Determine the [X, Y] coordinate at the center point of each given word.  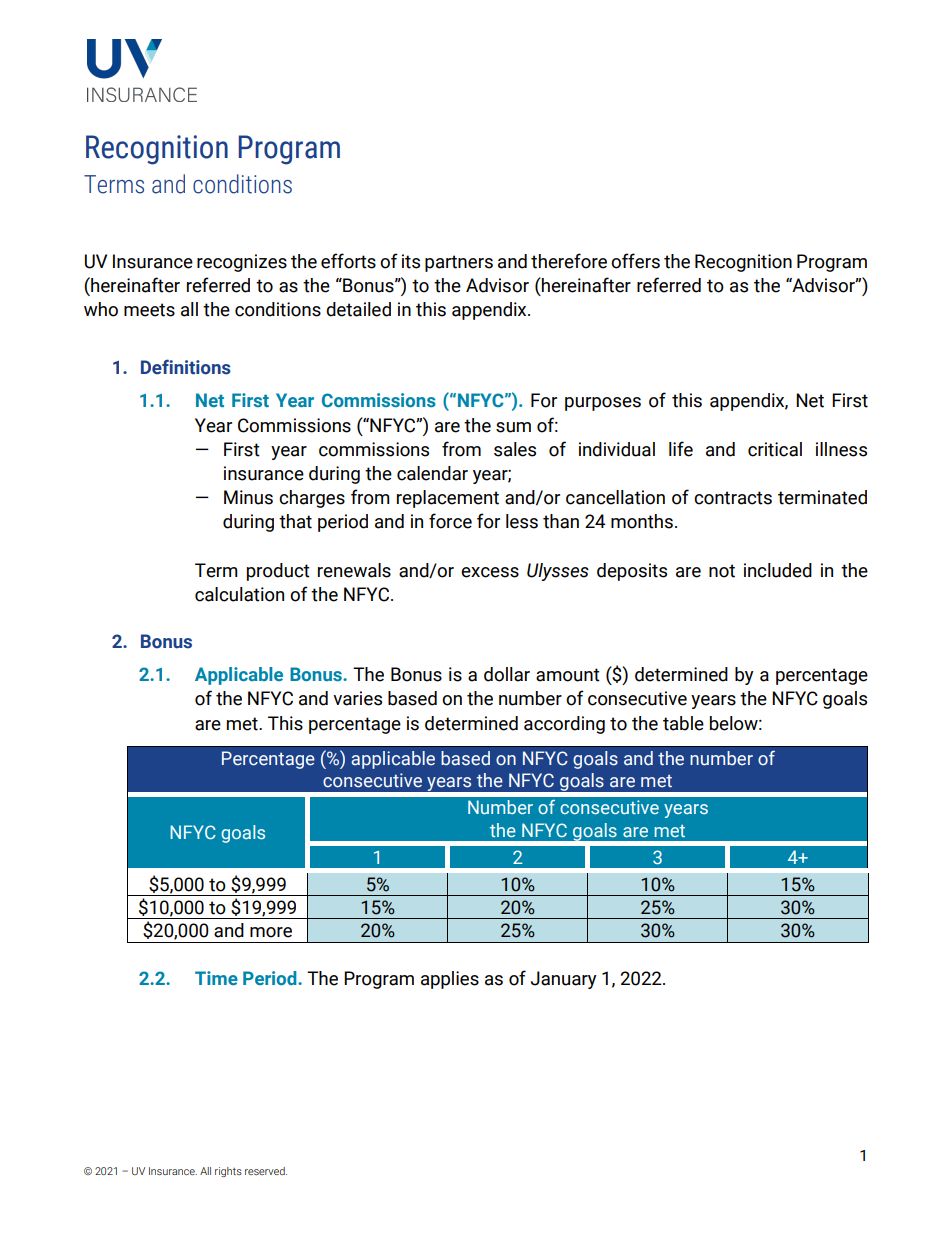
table [683, 723]
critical [775, 449]
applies [450, 980]
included [778, 570]
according [564, 725]
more [271, 932]
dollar [507, 674]
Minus [248, 497]
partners [459, 263]
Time [216, 978]
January [564, 980]
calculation [239, 594]
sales [515, 449]
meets [149, 310]
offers [635, 261]
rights [228, 1172]
